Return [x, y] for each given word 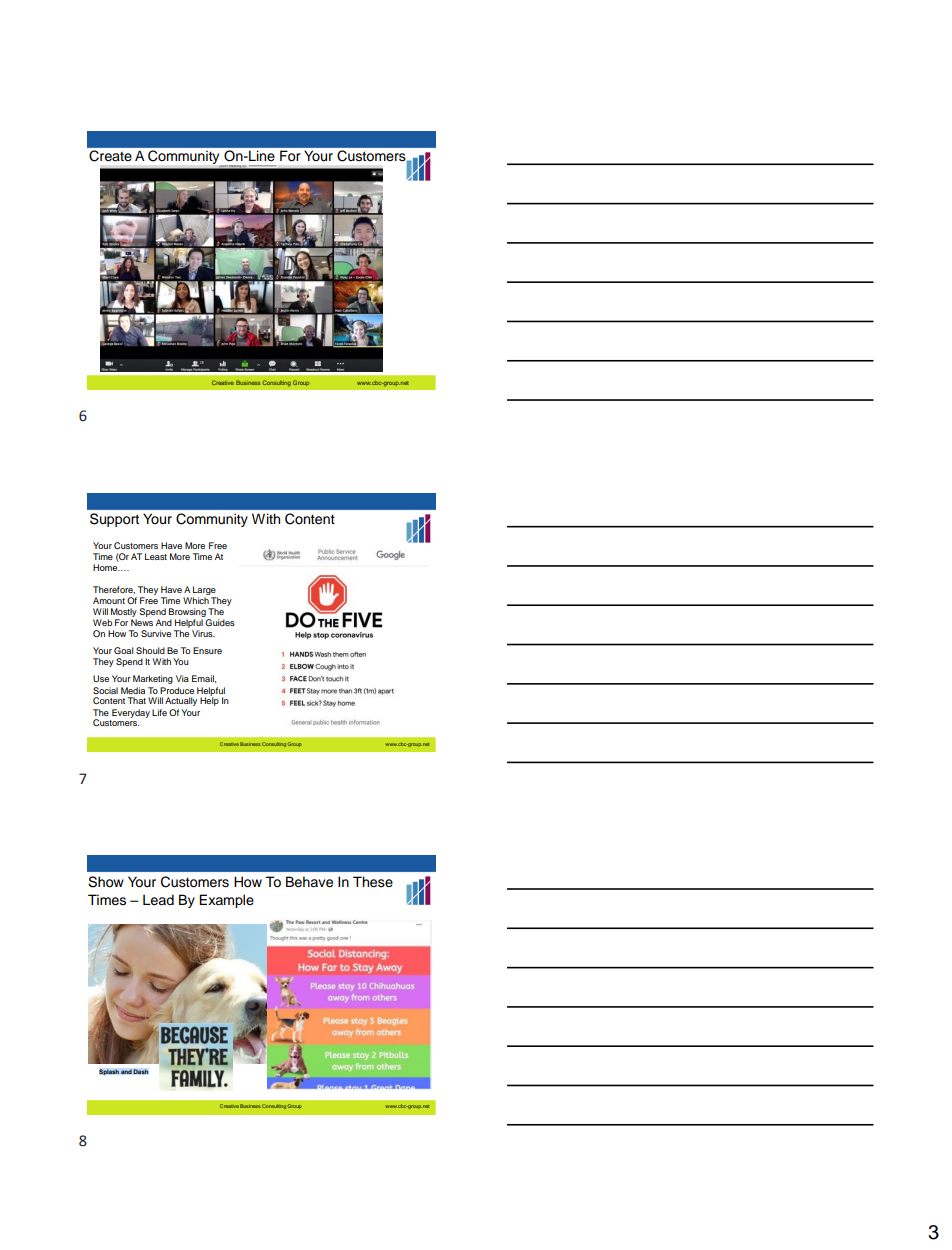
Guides [220, 622]
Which [196, 600]
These [373, 882]
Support [114, 520]
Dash [141, 1071]
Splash [109, 1072]
